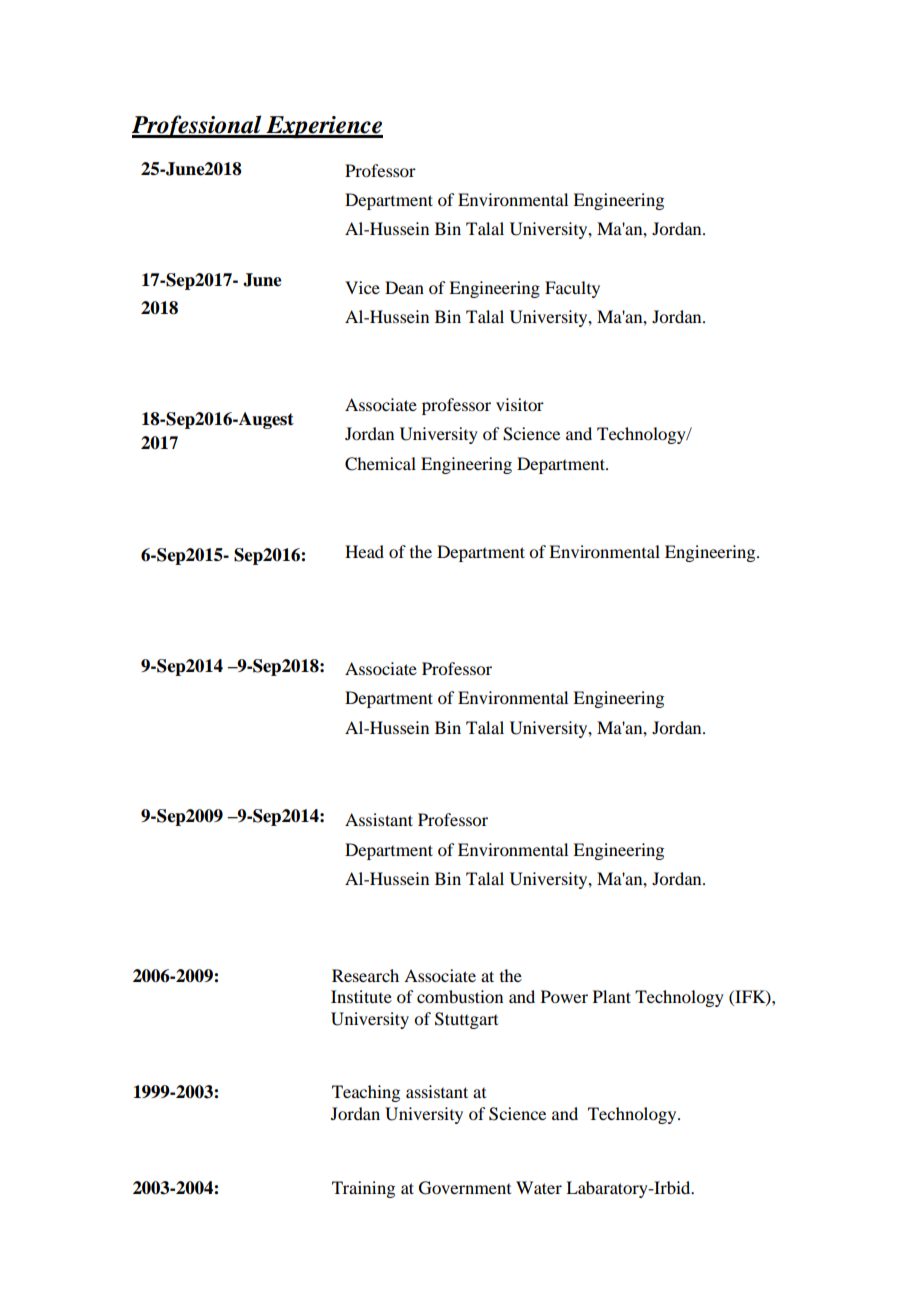 The height and width of the page is (1308, 924). What do you see at coordinates (366, 1093) in the page?
I see `Teaching` at bounding box center [366, 1093].
